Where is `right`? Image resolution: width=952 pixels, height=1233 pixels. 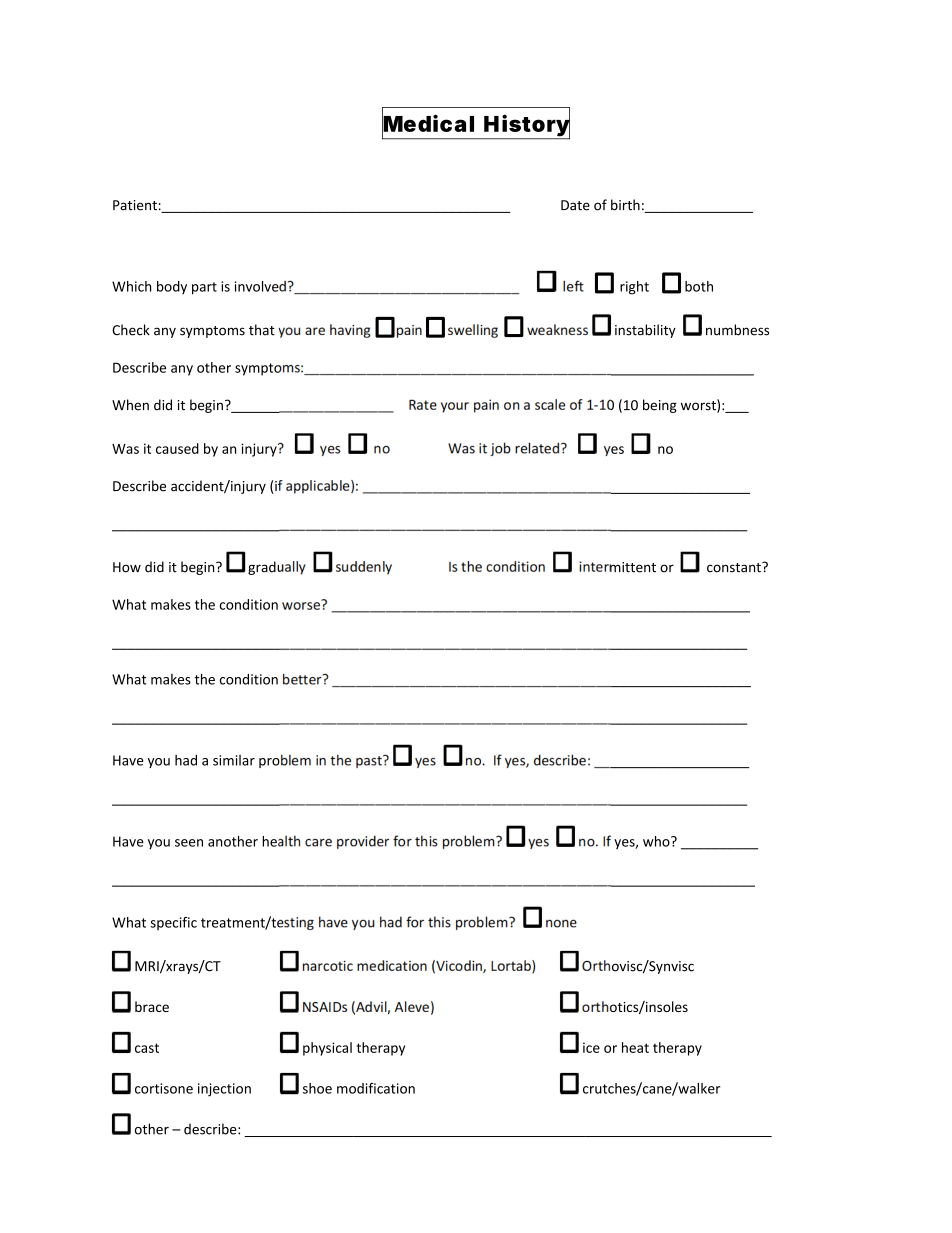 right is located at coordinates (634, 288).
